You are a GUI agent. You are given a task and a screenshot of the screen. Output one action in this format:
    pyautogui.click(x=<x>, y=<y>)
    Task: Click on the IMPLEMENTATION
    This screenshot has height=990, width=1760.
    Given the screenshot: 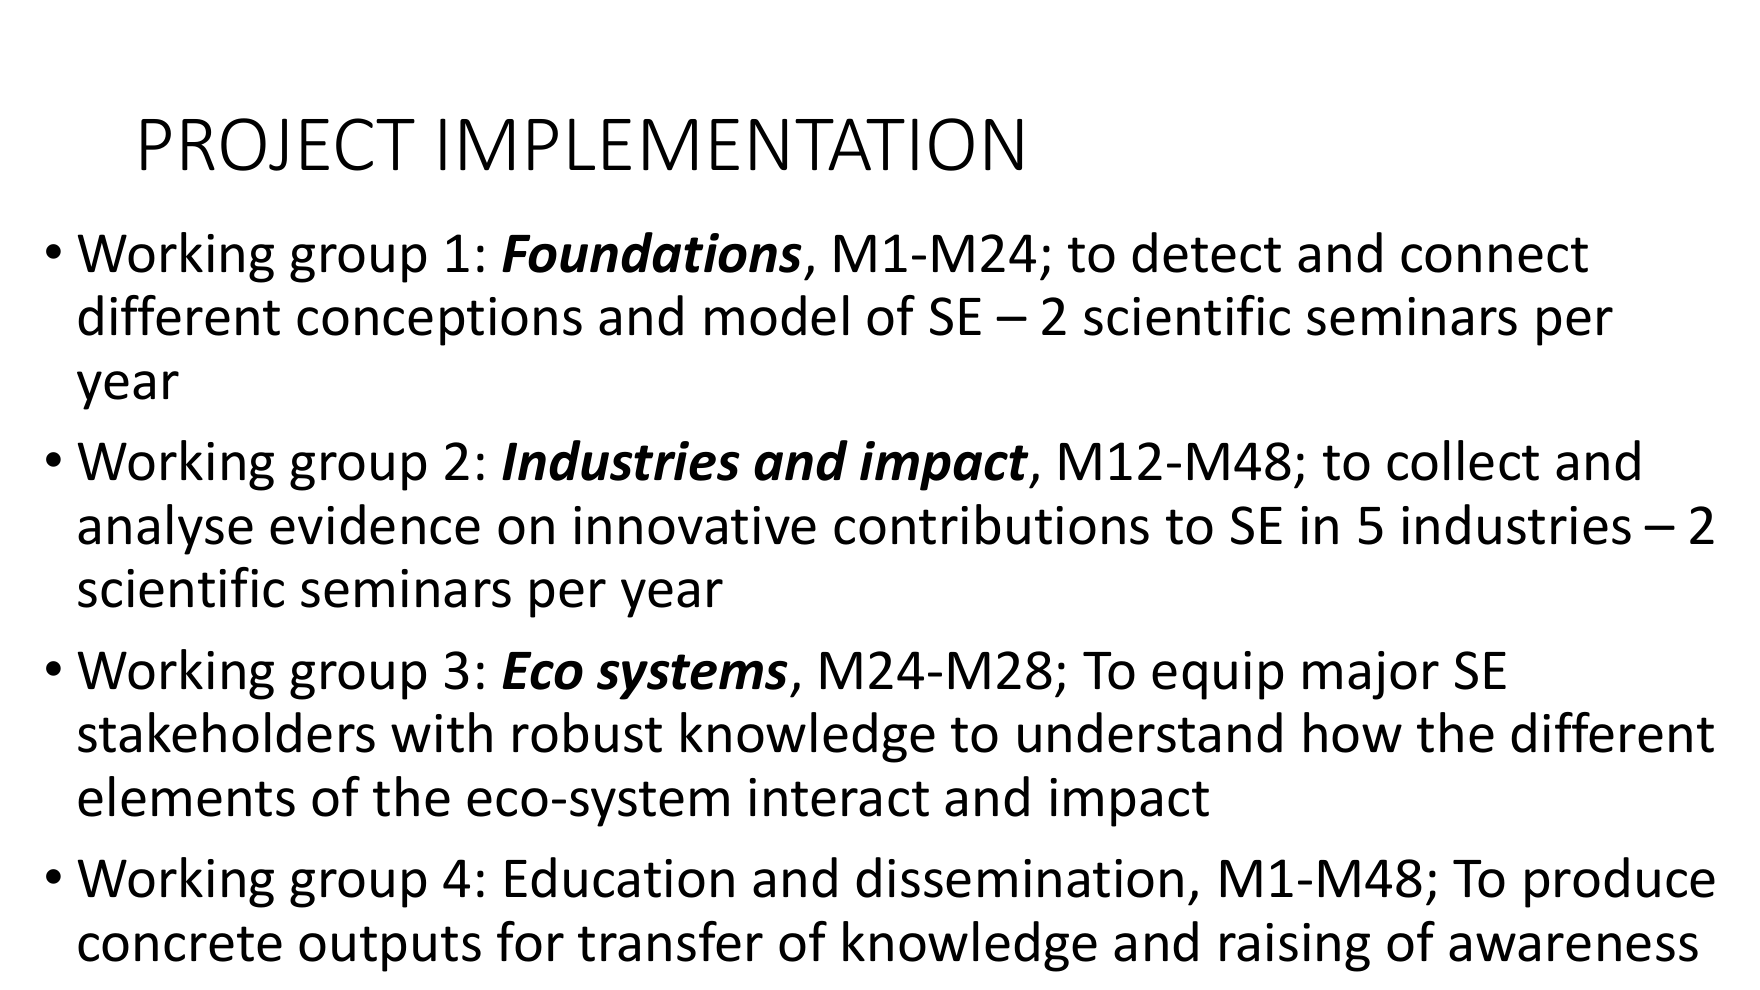 What is the action you would take?
    pyautogui.click(x=731, y=144)
